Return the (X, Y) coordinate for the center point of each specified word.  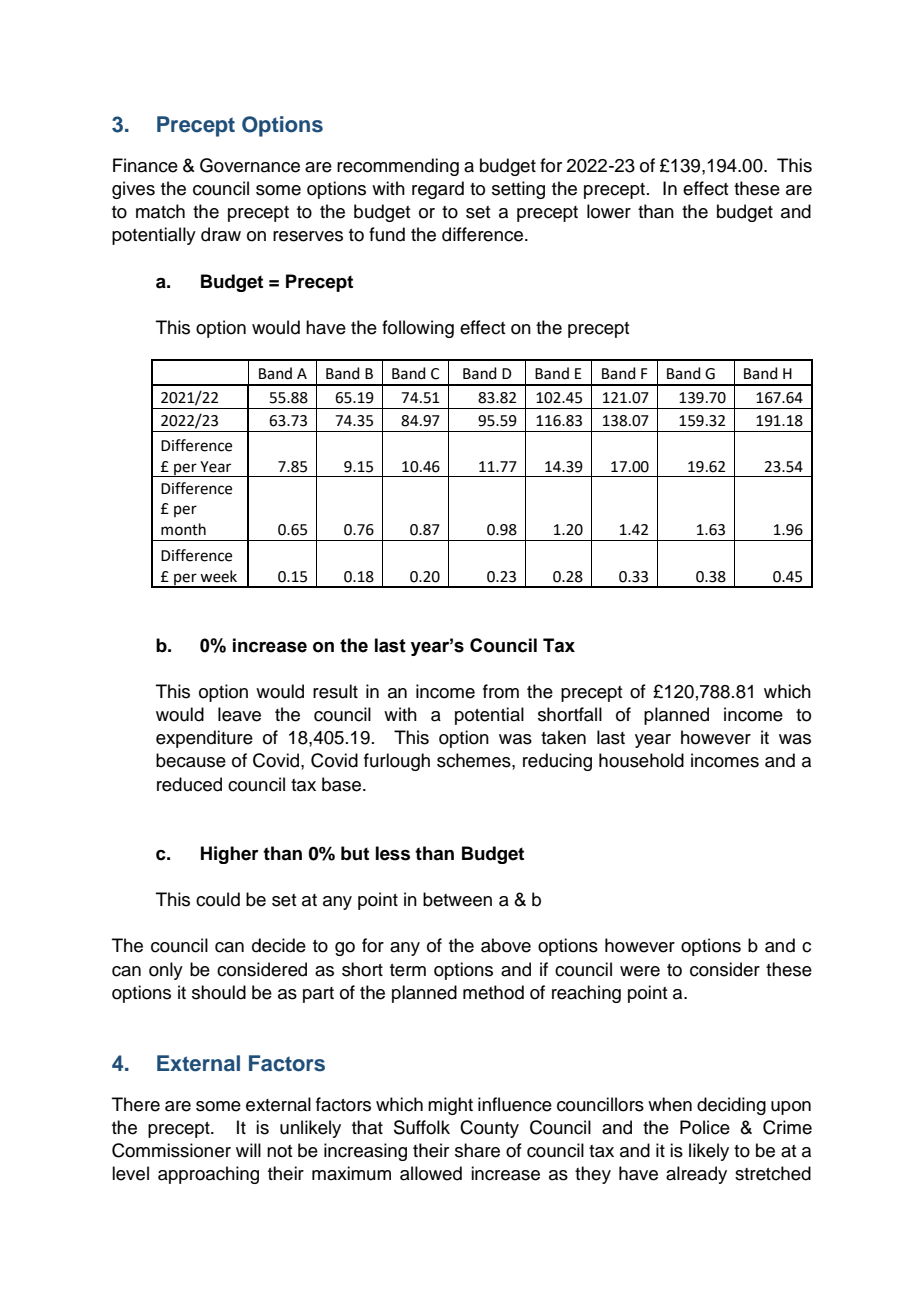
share (477, 1150)
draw (221, 234)
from (501, 691)
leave (239, 714)
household (641, 760)
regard (438, 190)
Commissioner (171, 1150)
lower (609, 211)
